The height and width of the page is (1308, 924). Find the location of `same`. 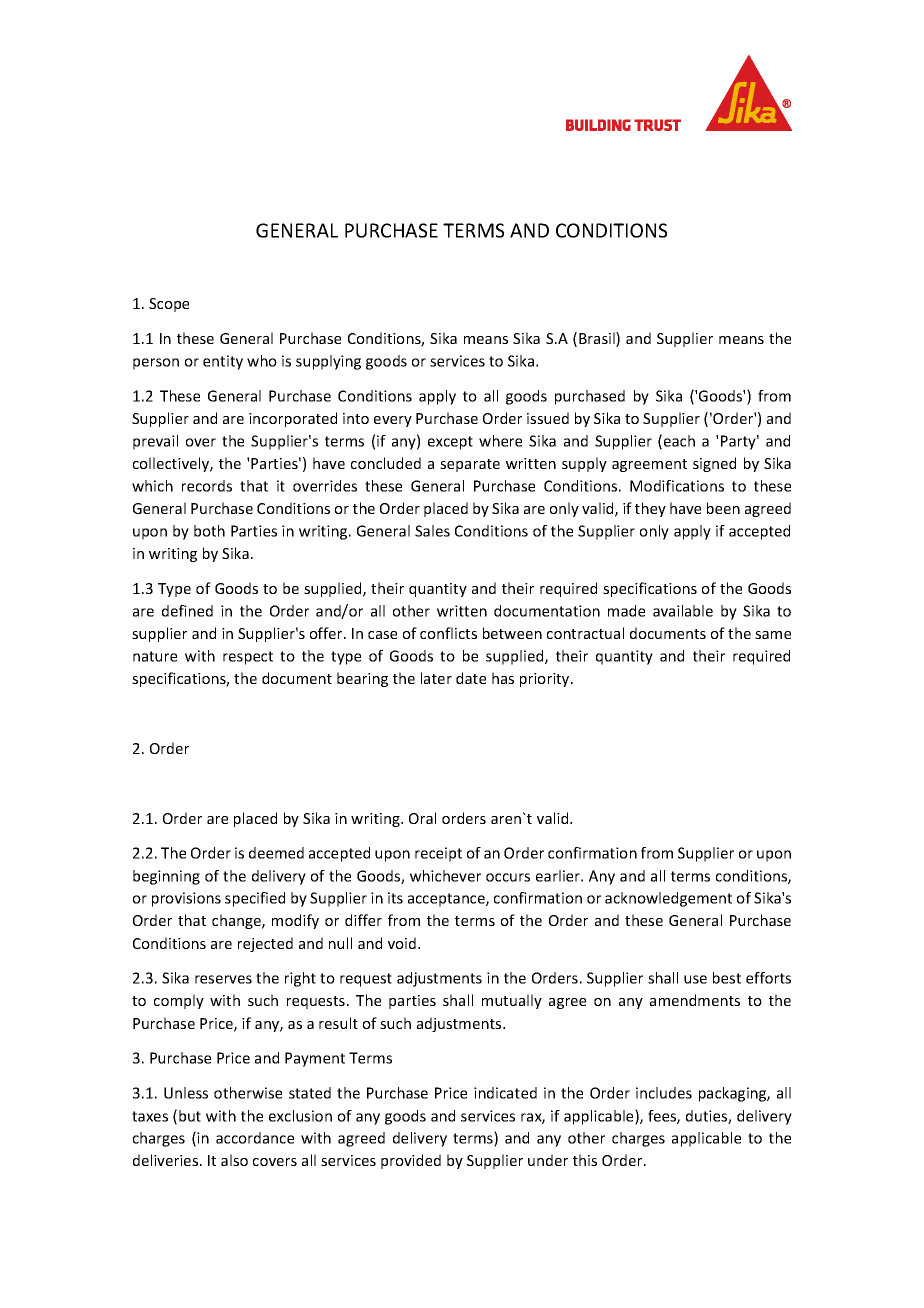

same is located at coordinates (773, 635).
